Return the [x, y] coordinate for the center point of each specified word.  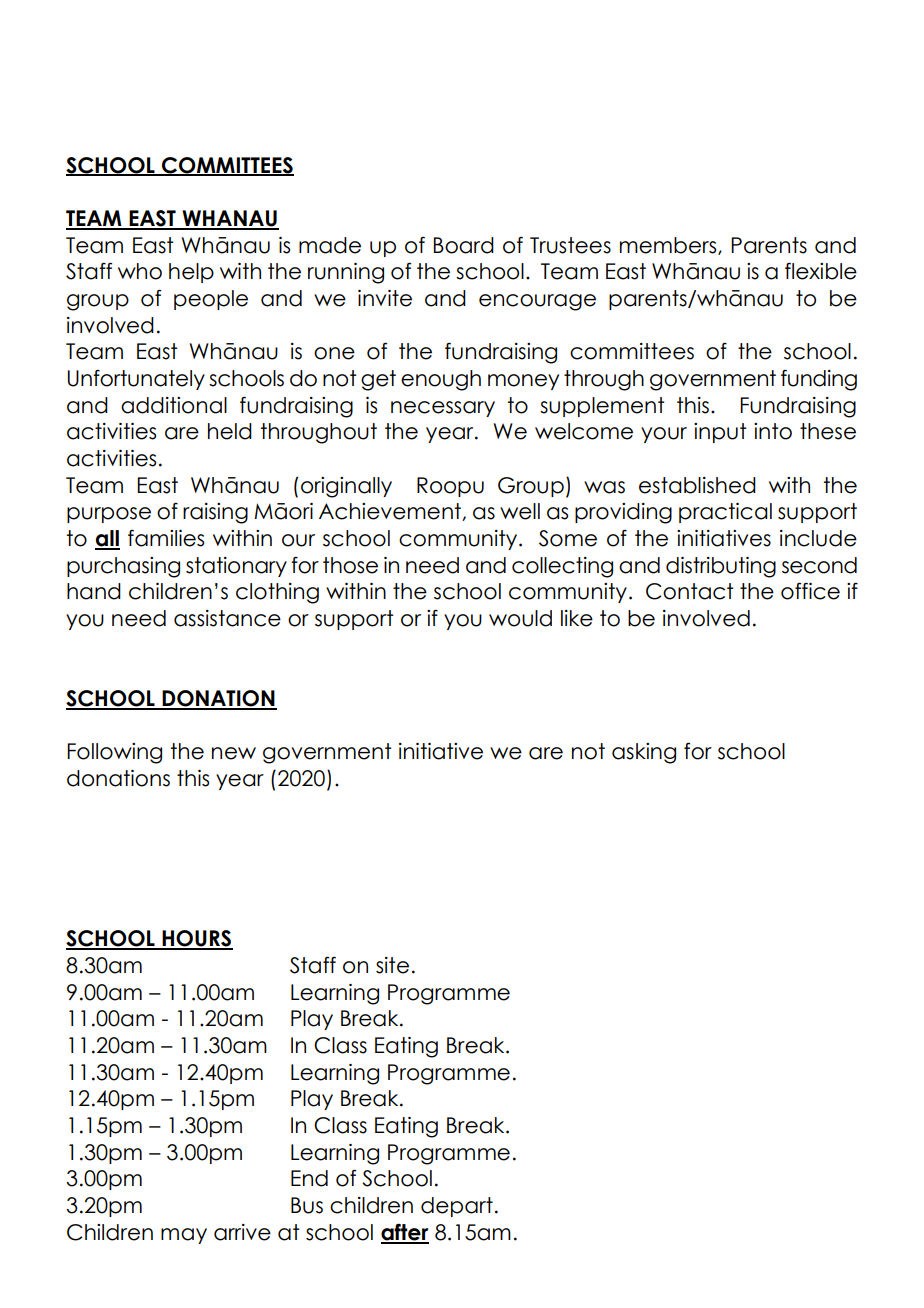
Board [464, 245]
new [234, 753]
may [184, 1236]
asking [644, 753]
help [191, 273]
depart [457, 1207]
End [309, 1178]
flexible [821, 271]
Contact [689, 591]
